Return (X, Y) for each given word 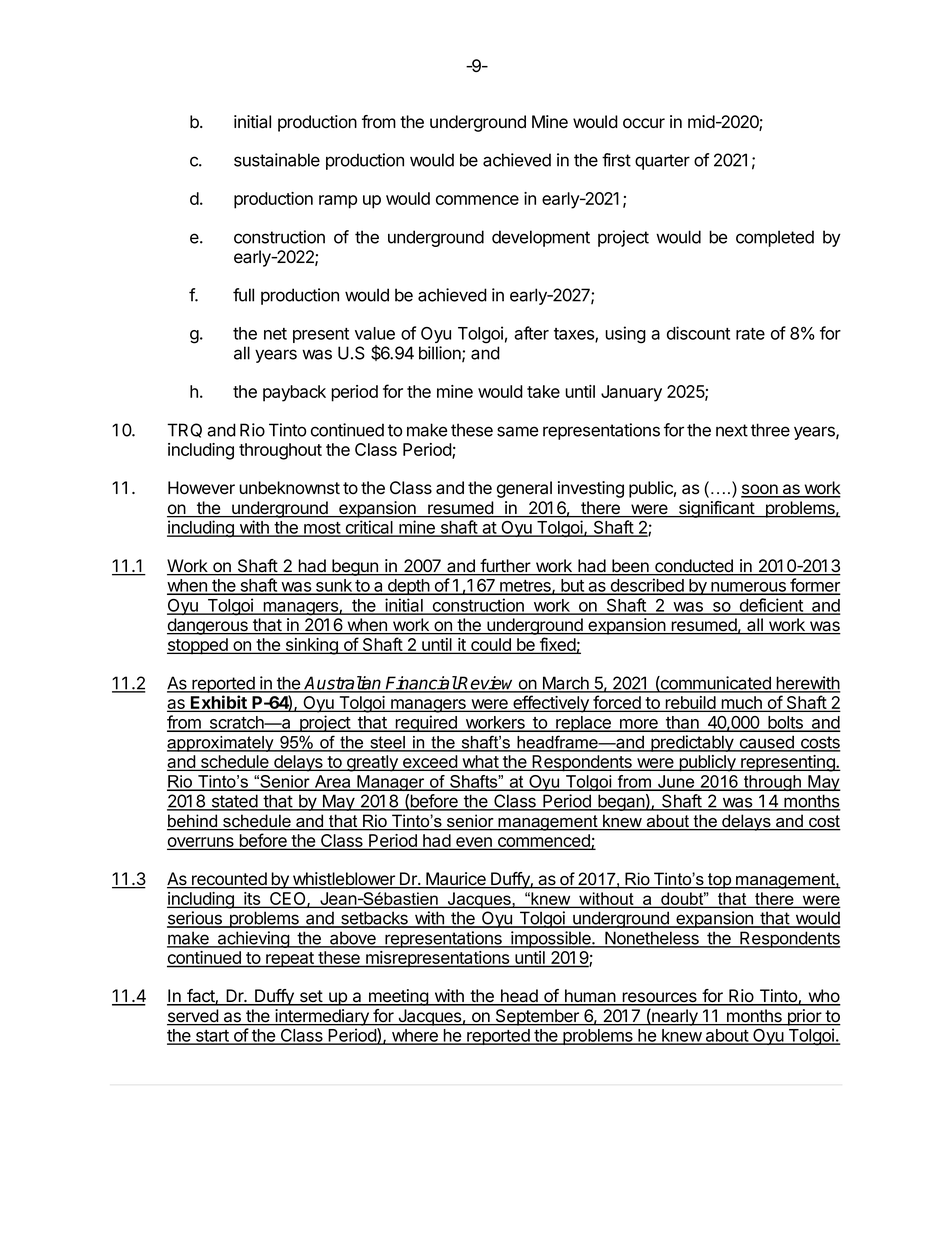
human (589, 997)
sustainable (277, 160)
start (212, 1037)
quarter (662, 162)
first (616, 160)
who (823, 997)
